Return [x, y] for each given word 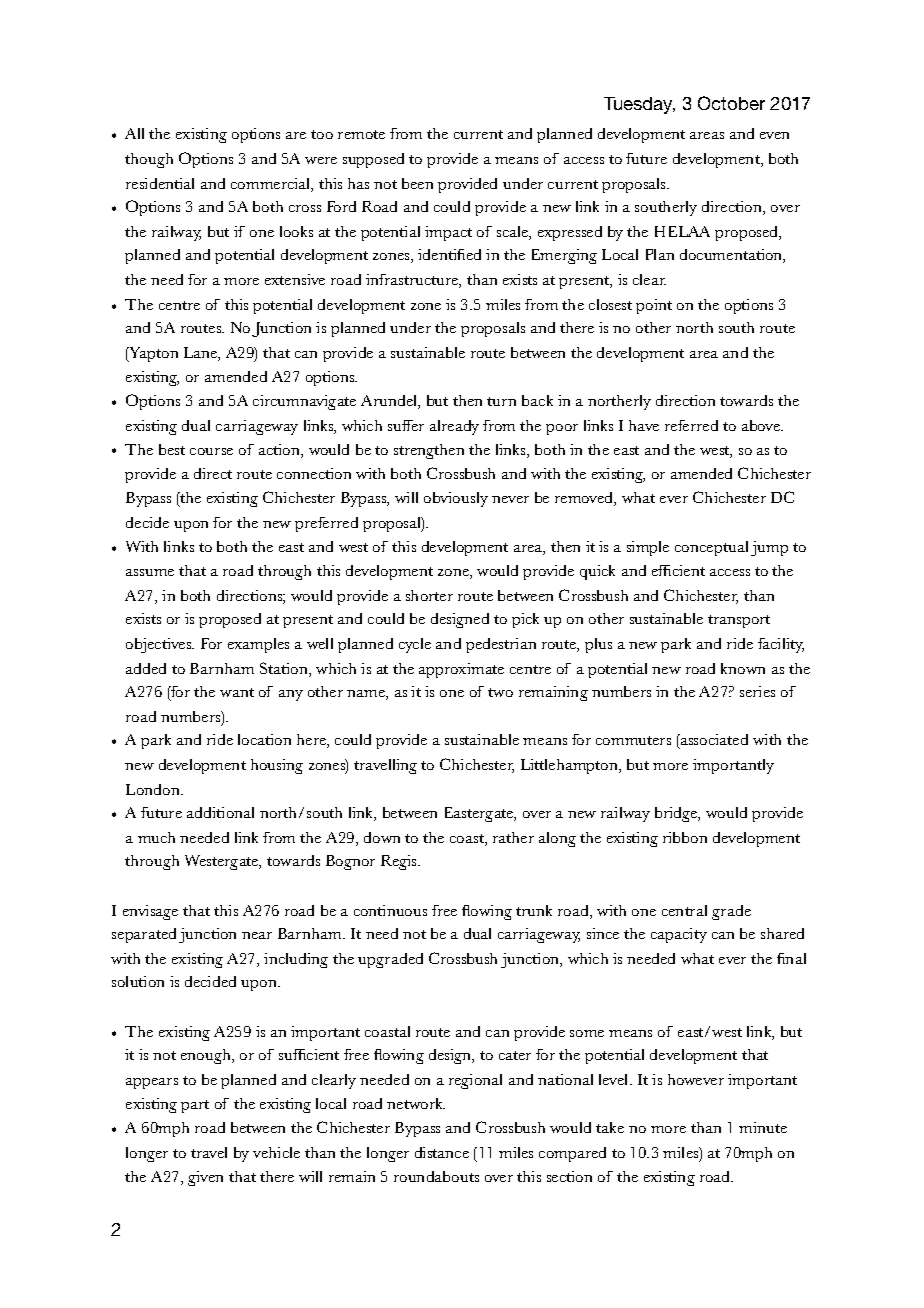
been [417, 183]
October [731, 103]
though [149, 160]
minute [763, 1127]
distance [442, 1152]
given [205, 1178]
